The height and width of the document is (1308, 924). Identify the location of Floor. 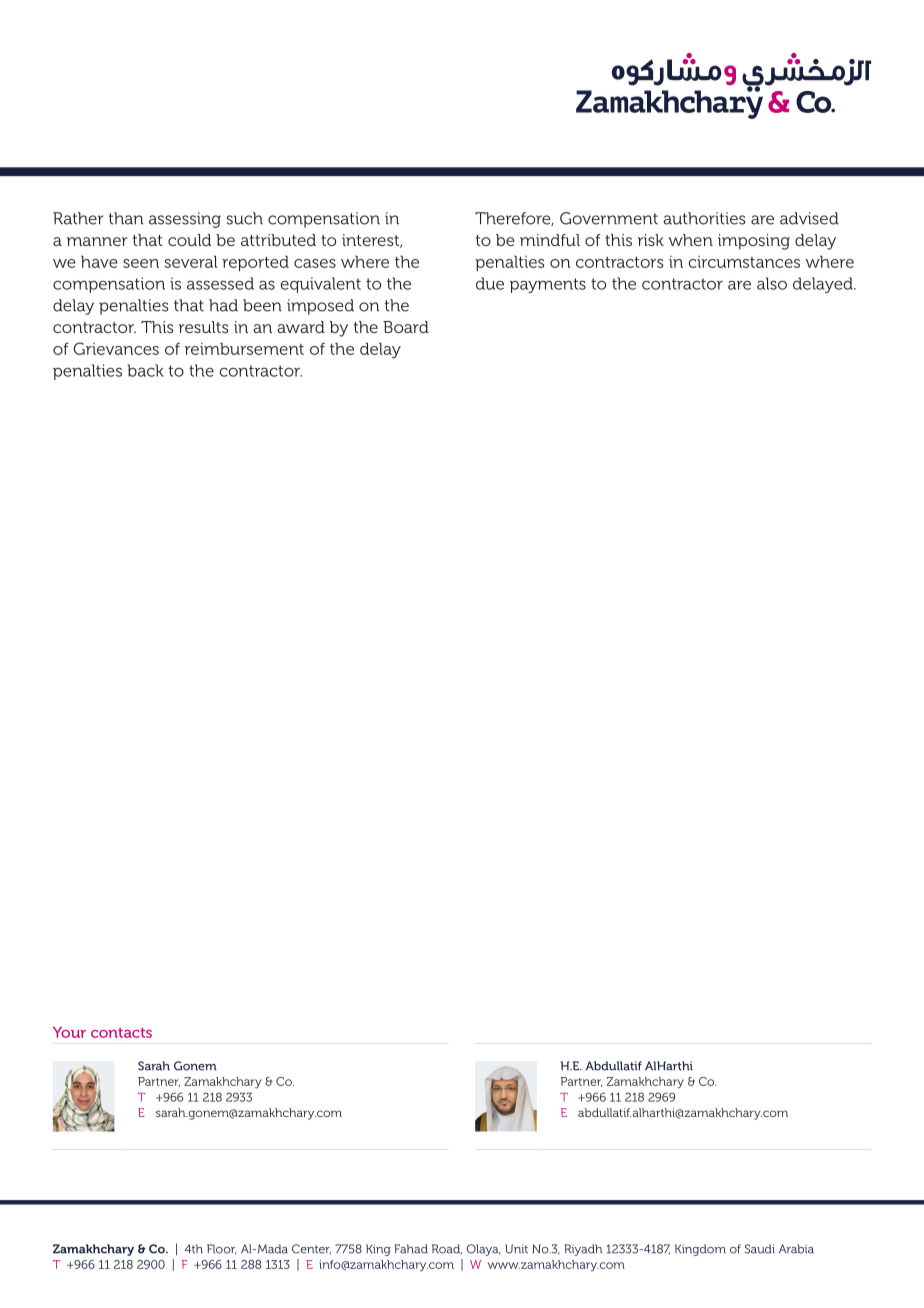
(221, 1249).
